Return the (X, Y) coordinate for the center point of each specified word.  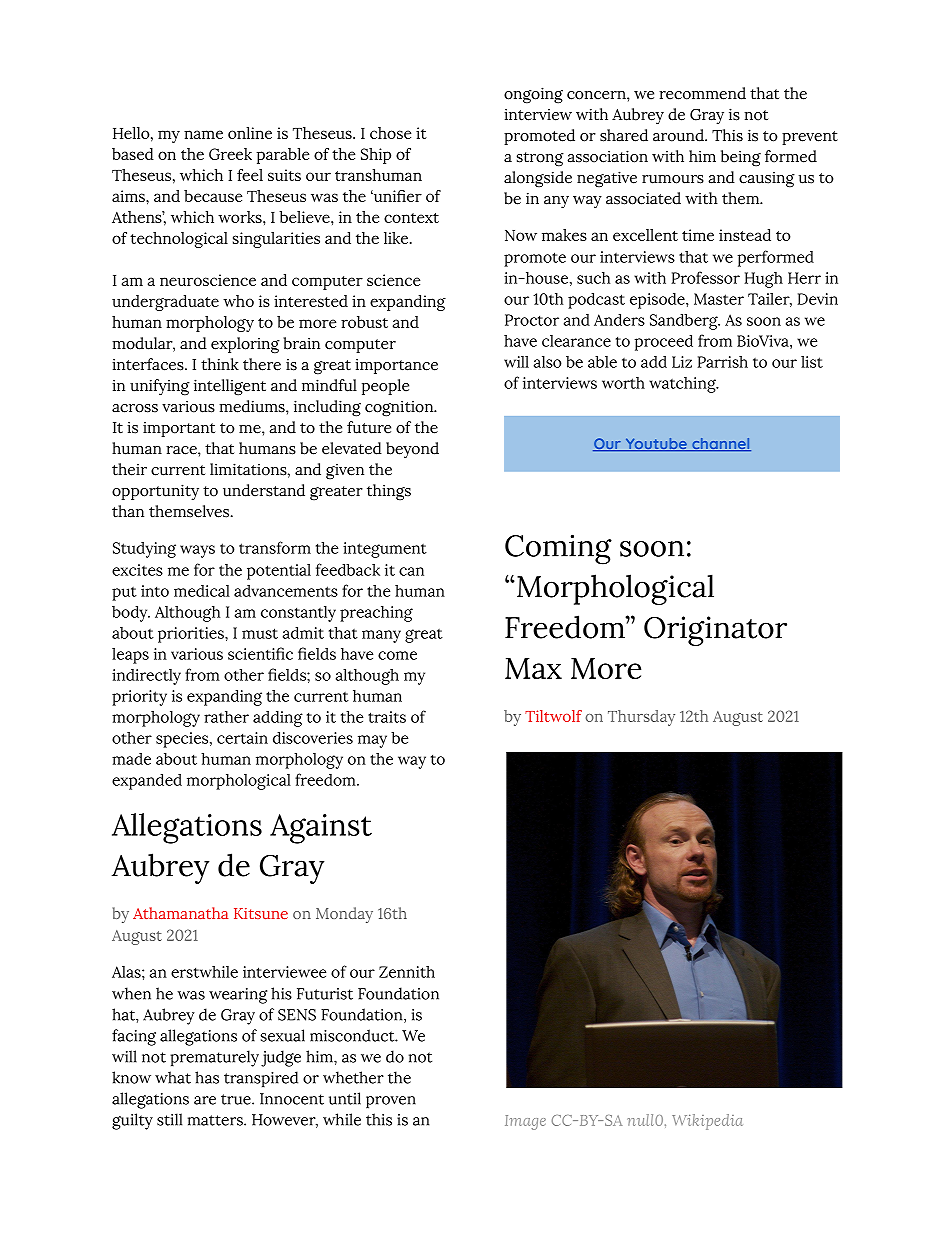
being (741, 158)
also (548, 362)
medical (202, 591)
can (411, 571)
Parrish (722, 362)
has (207, 1077)
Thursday (641, 718)
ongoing (533, 95)
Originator (715, 631)
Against (321, 829)
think (220, 364)
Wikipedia (707, 1122)
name (203, 134)
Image (525, 1122)
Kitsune (261, 913)
